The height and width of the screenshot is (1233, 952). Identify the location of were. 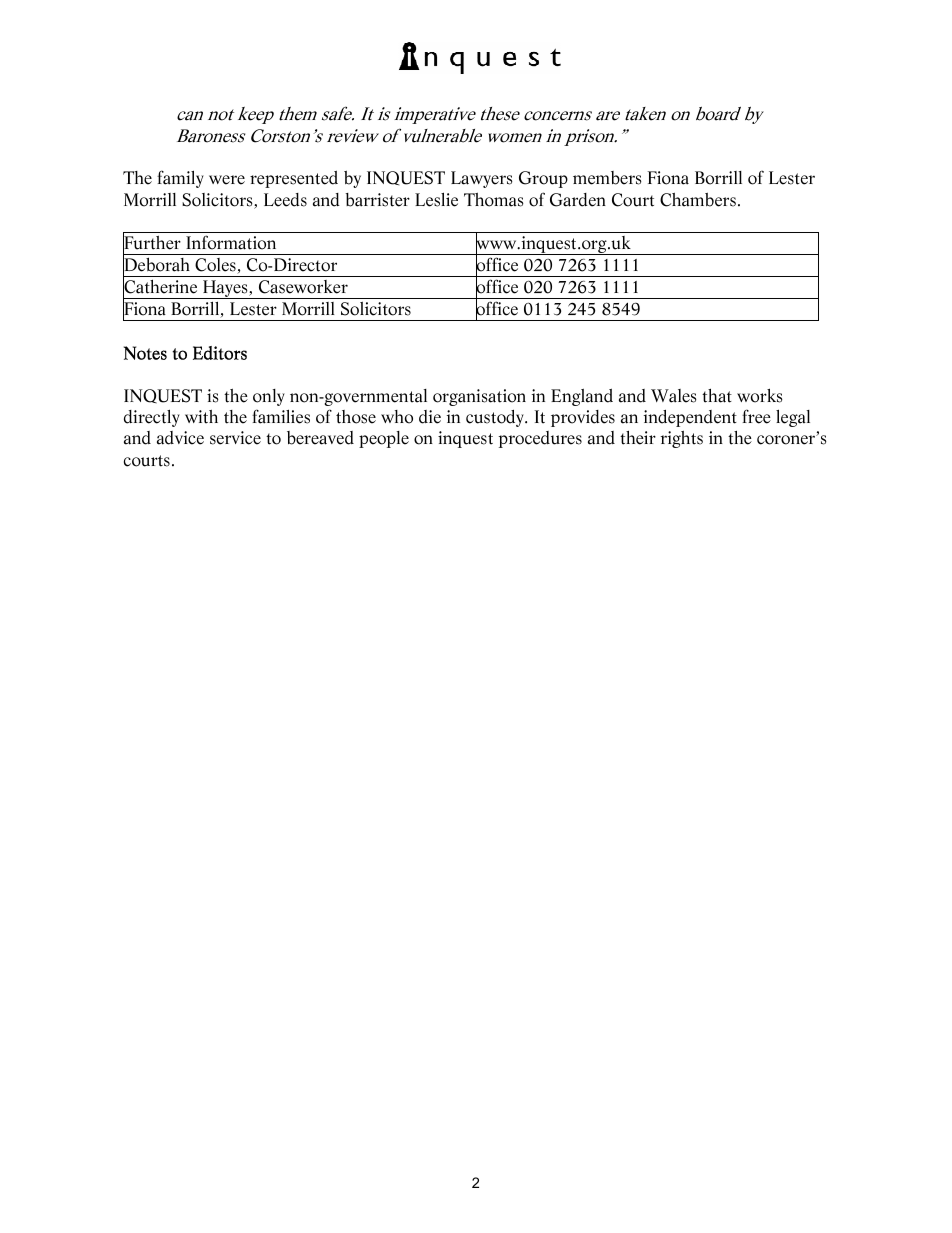
(227, 180).
